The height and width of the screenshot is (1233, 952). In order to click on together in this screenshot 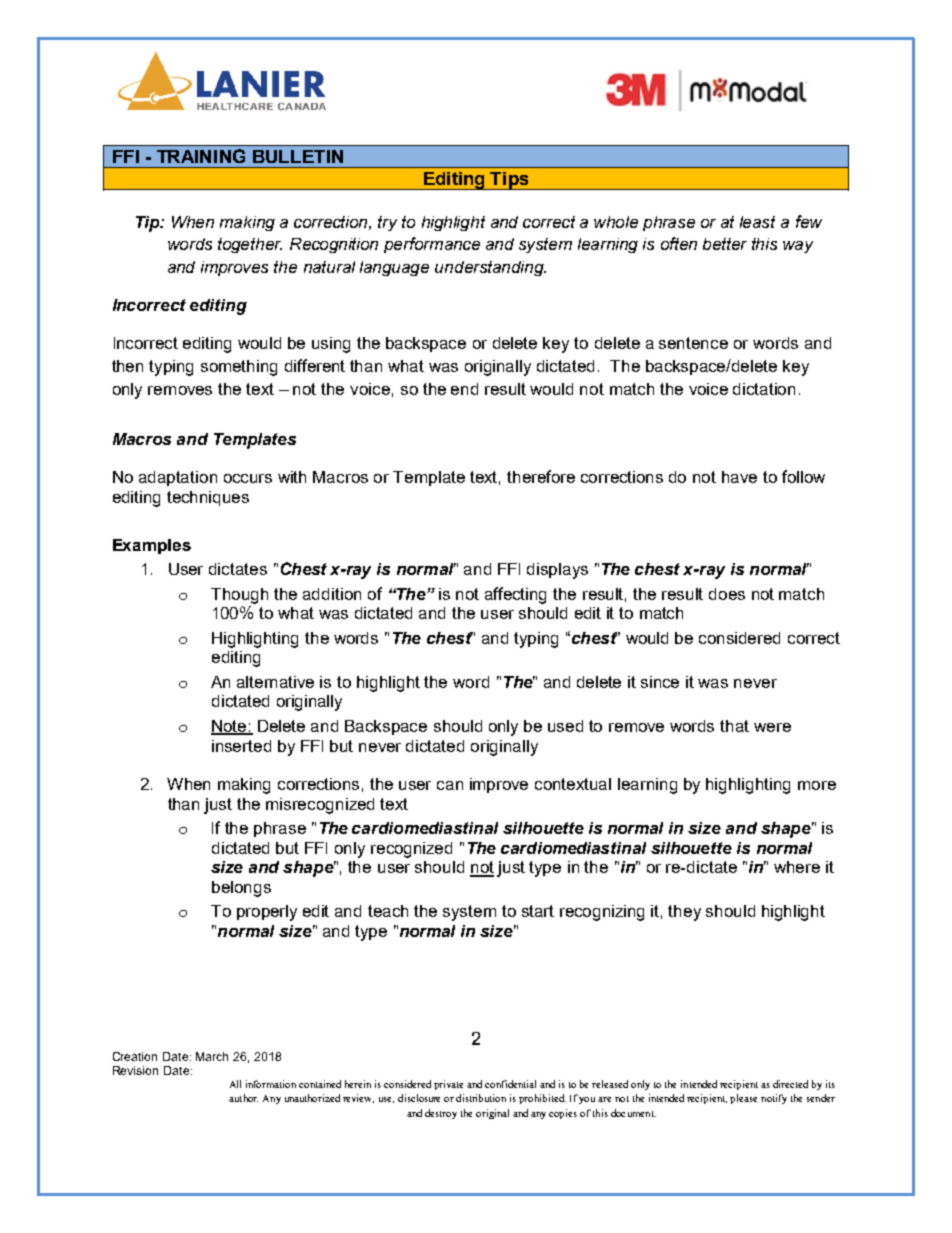, I will do `click(250, 245)`.
